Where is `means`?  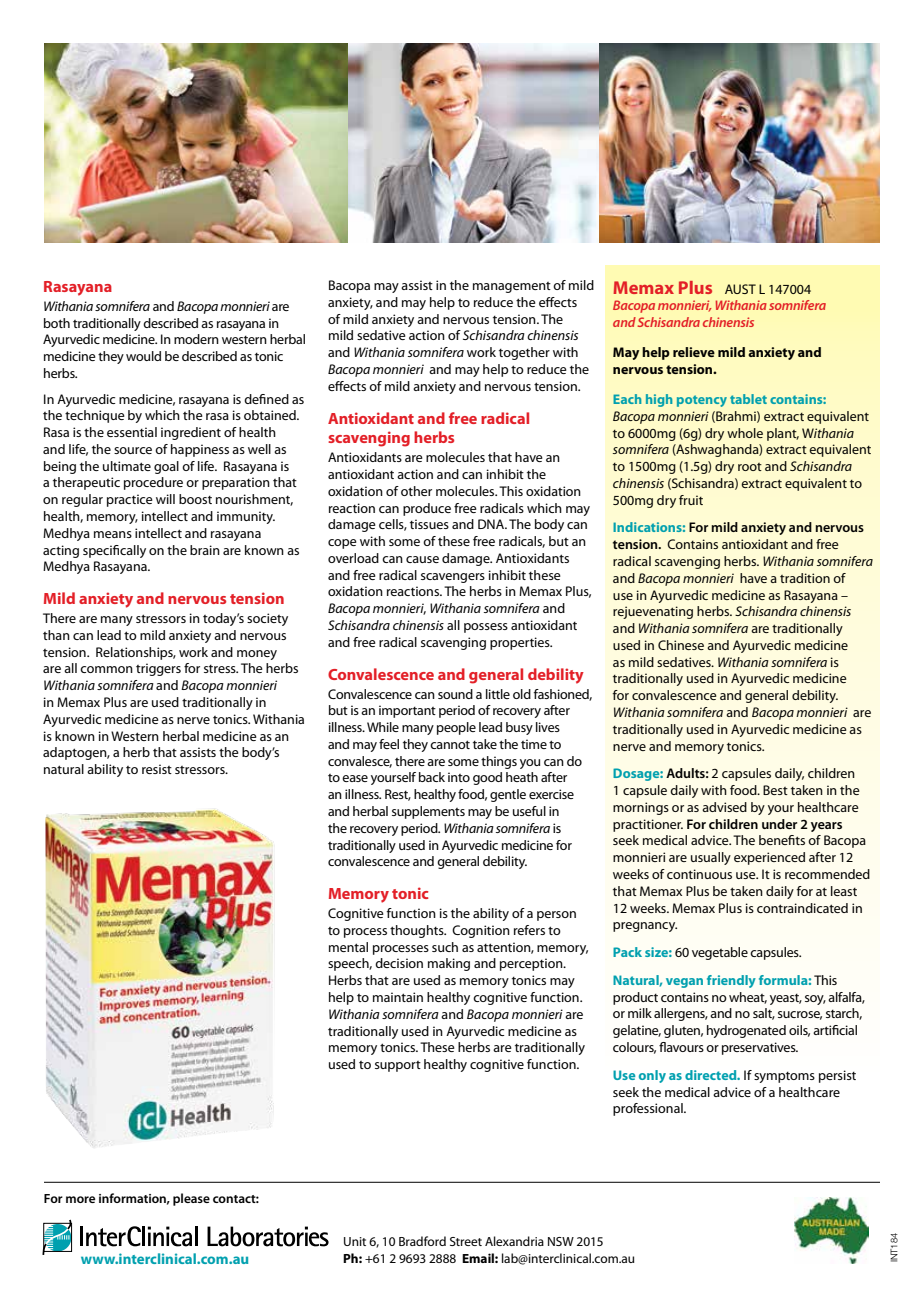
means is located at coordinates (113, 534).
